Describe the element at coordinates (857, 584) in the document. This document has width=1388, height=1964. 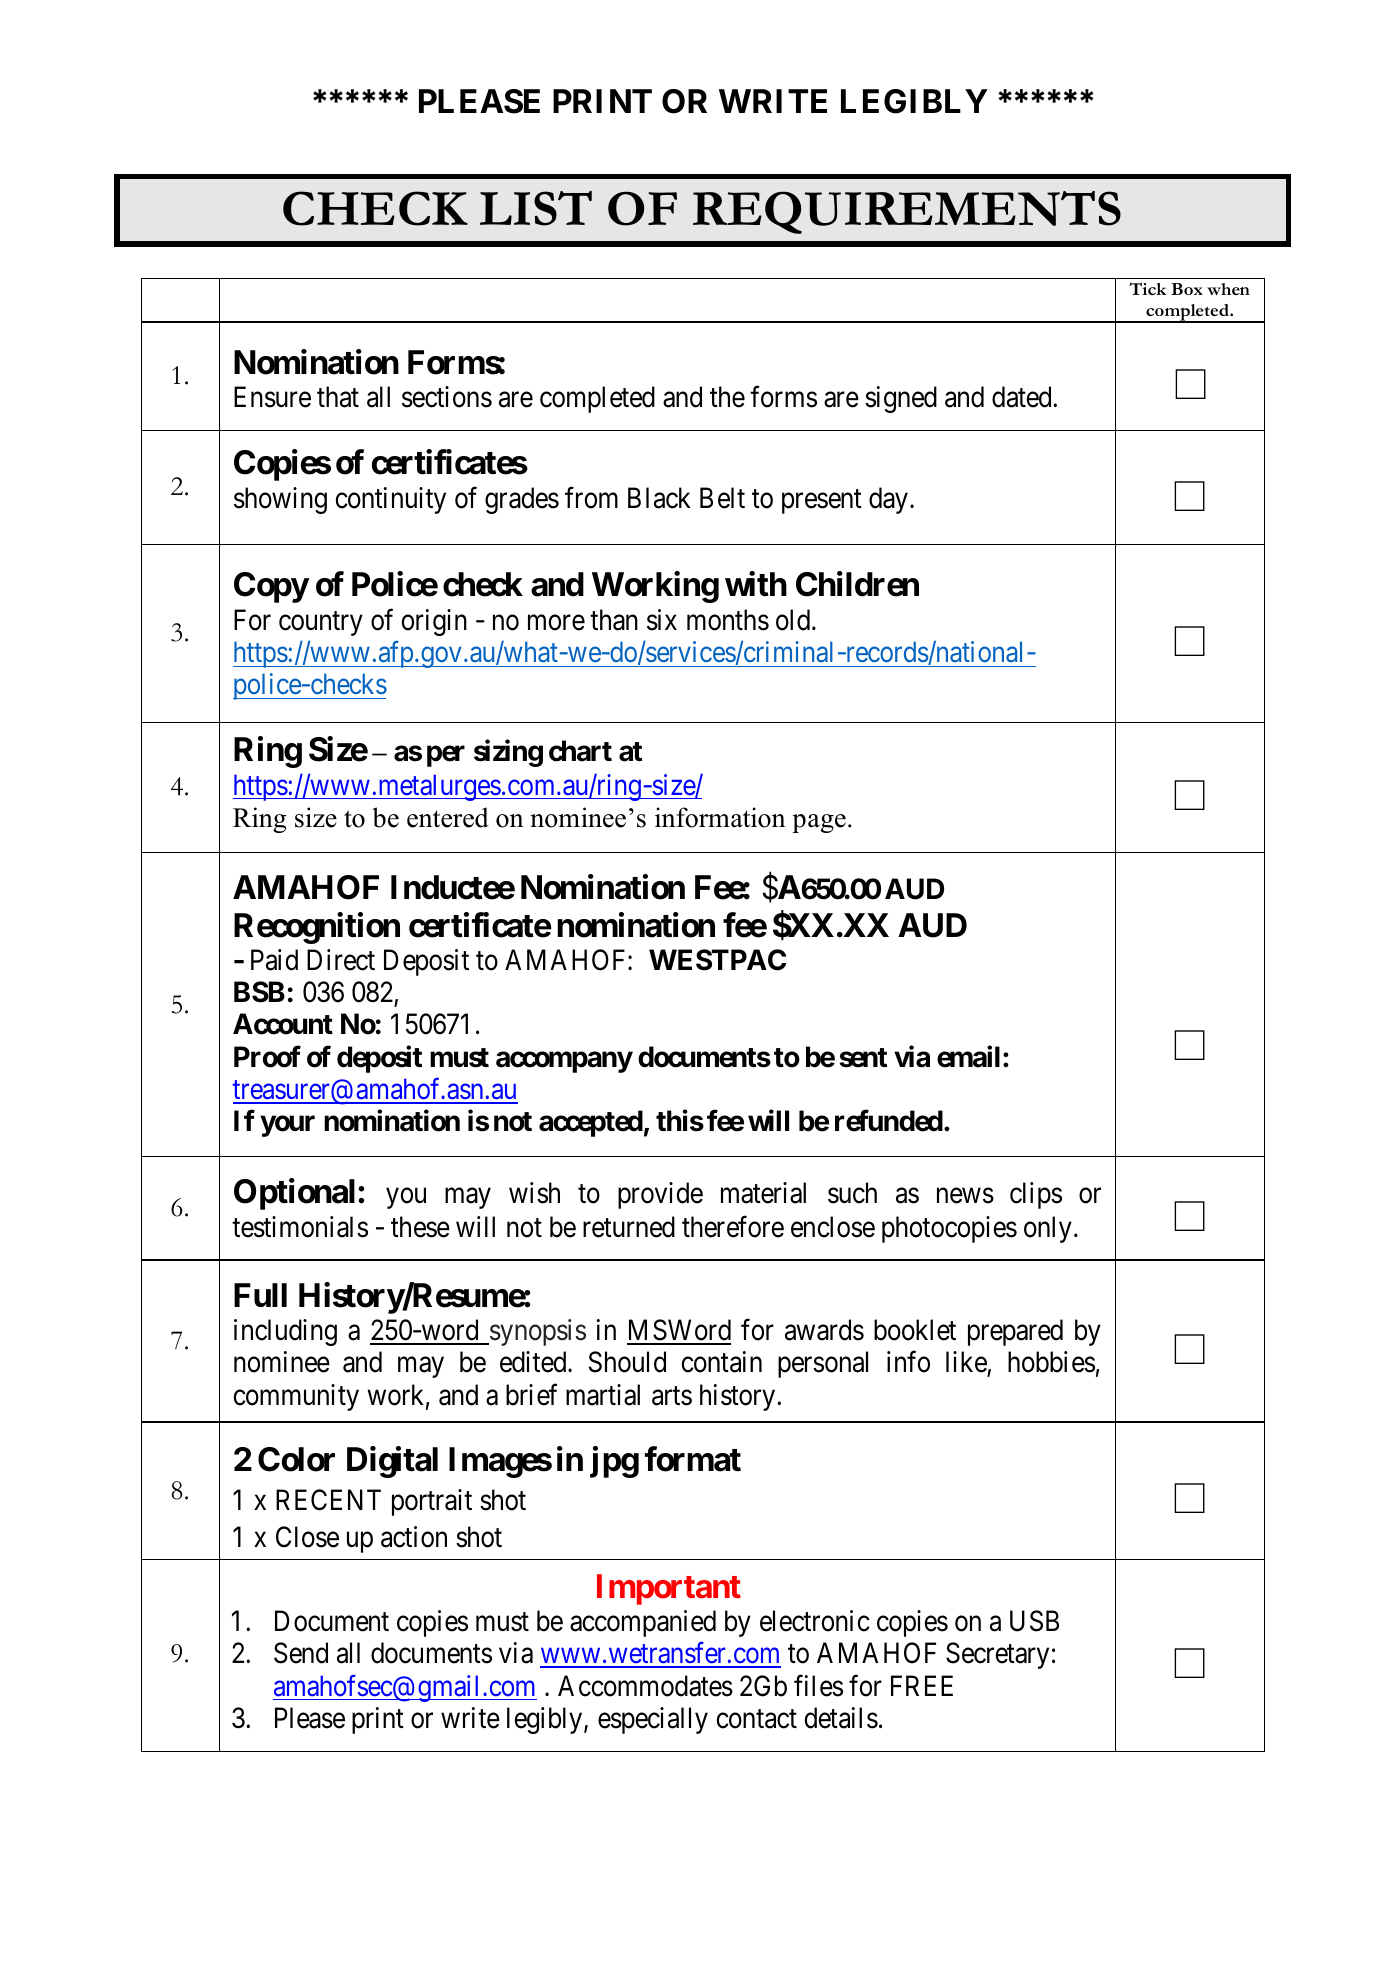
I see `Children` at that location.
